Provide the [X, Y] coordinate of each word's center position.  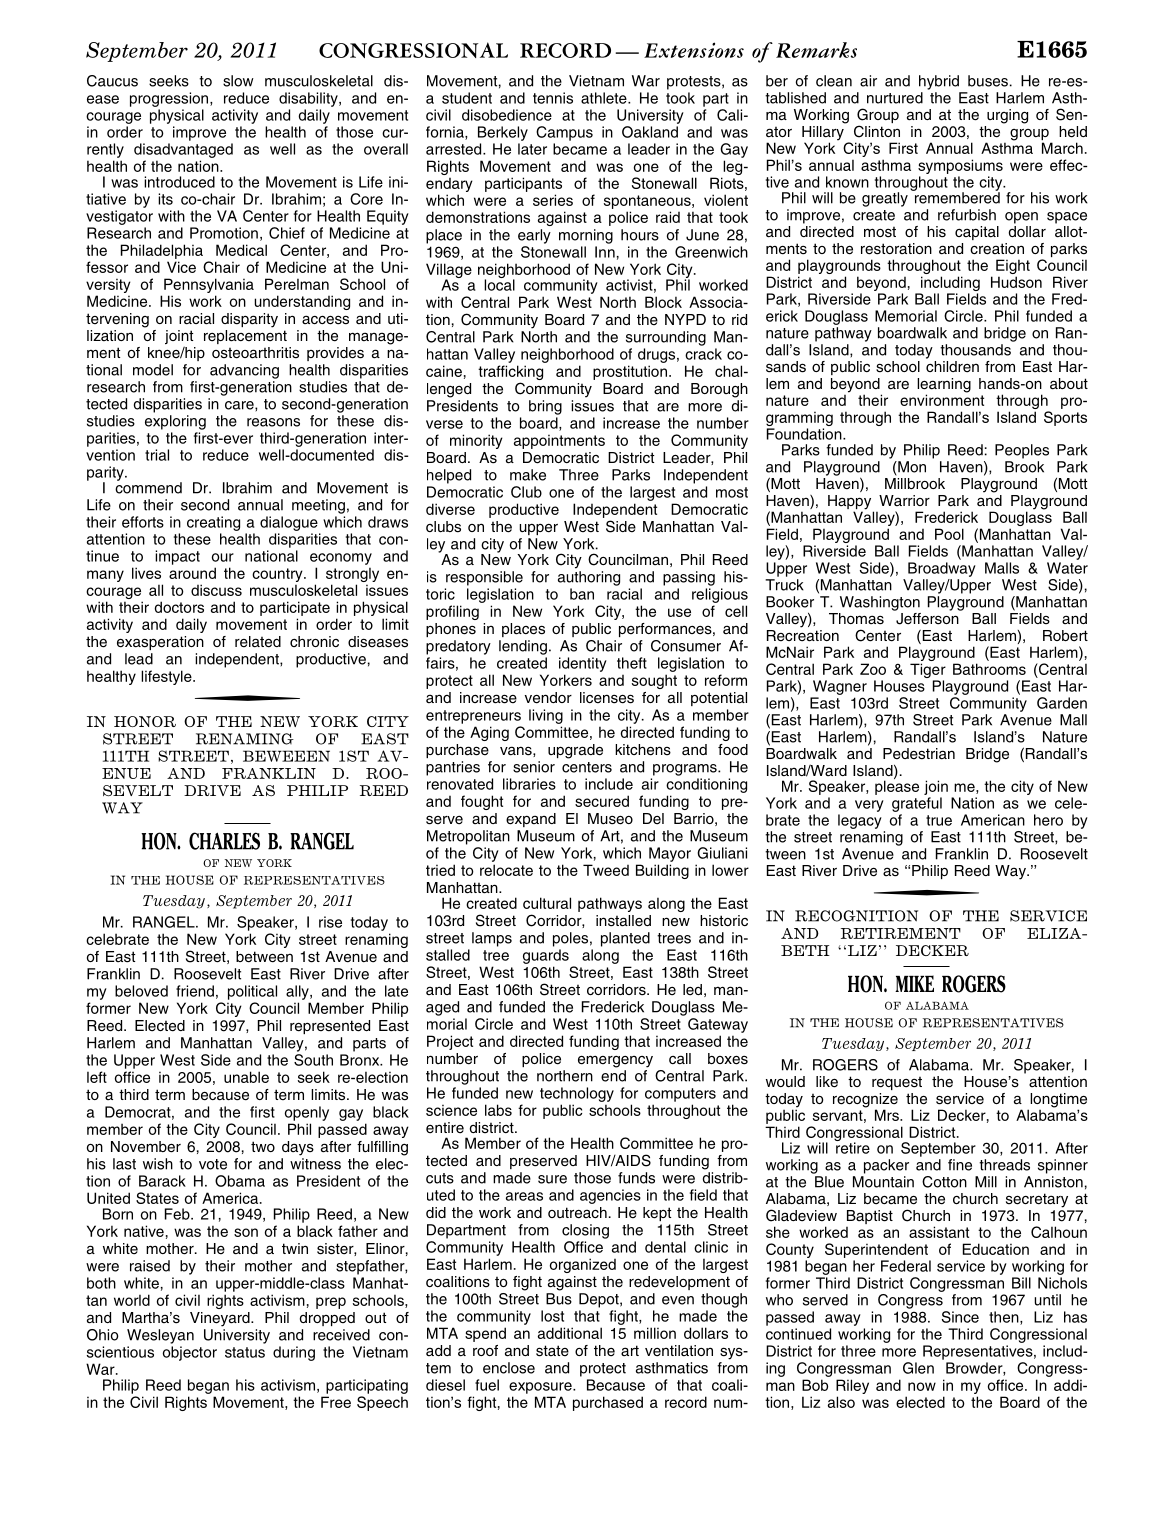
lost [552, 1316]
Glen [918, 1368]
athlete [605, 98]
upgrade [575, 751]
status [245, 1352]
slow [238, 81]
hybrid [939, 82]
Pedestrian [919, 754]
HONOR [145, 721]
